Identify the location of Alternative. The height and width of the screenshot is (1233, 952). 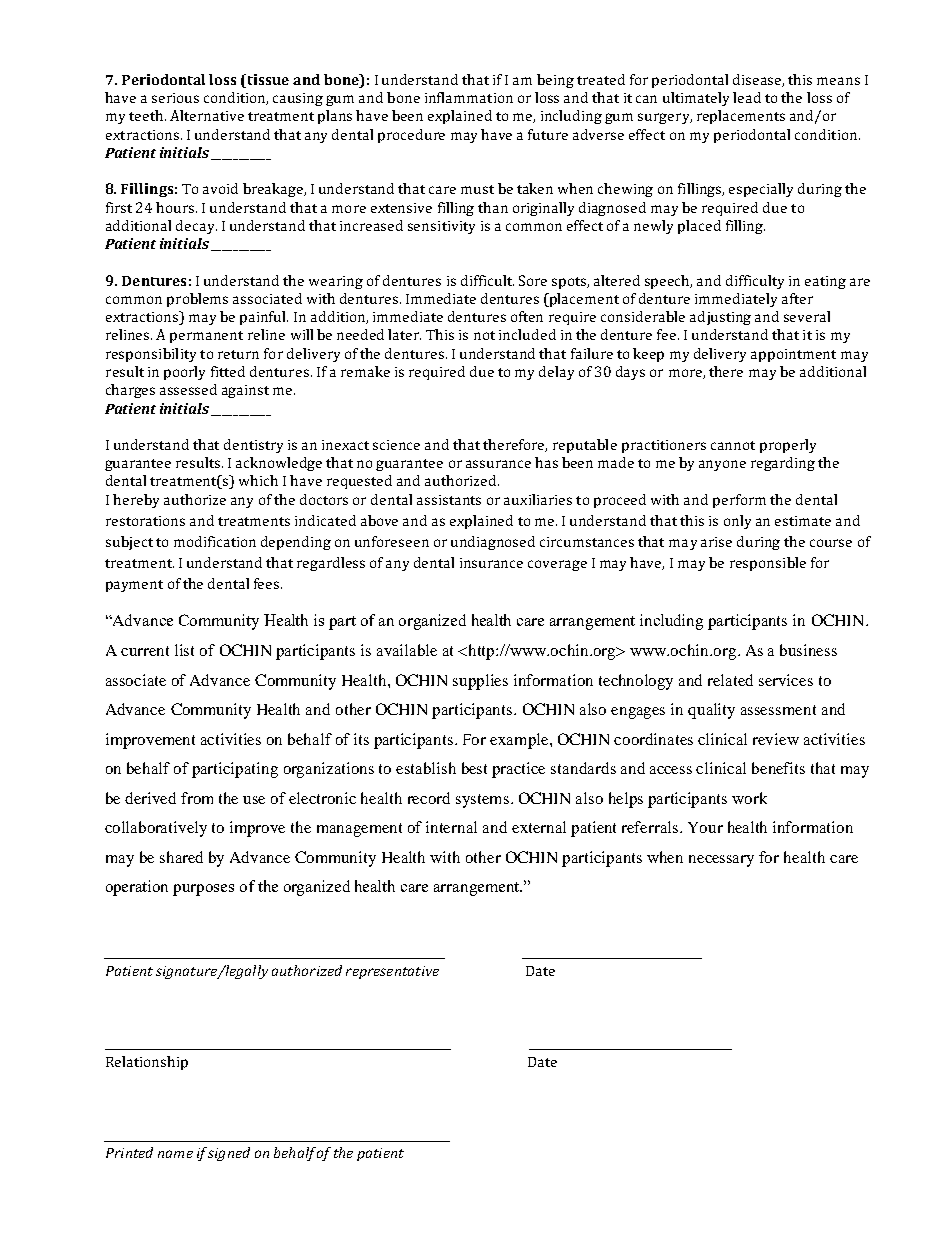
(207, 115).
